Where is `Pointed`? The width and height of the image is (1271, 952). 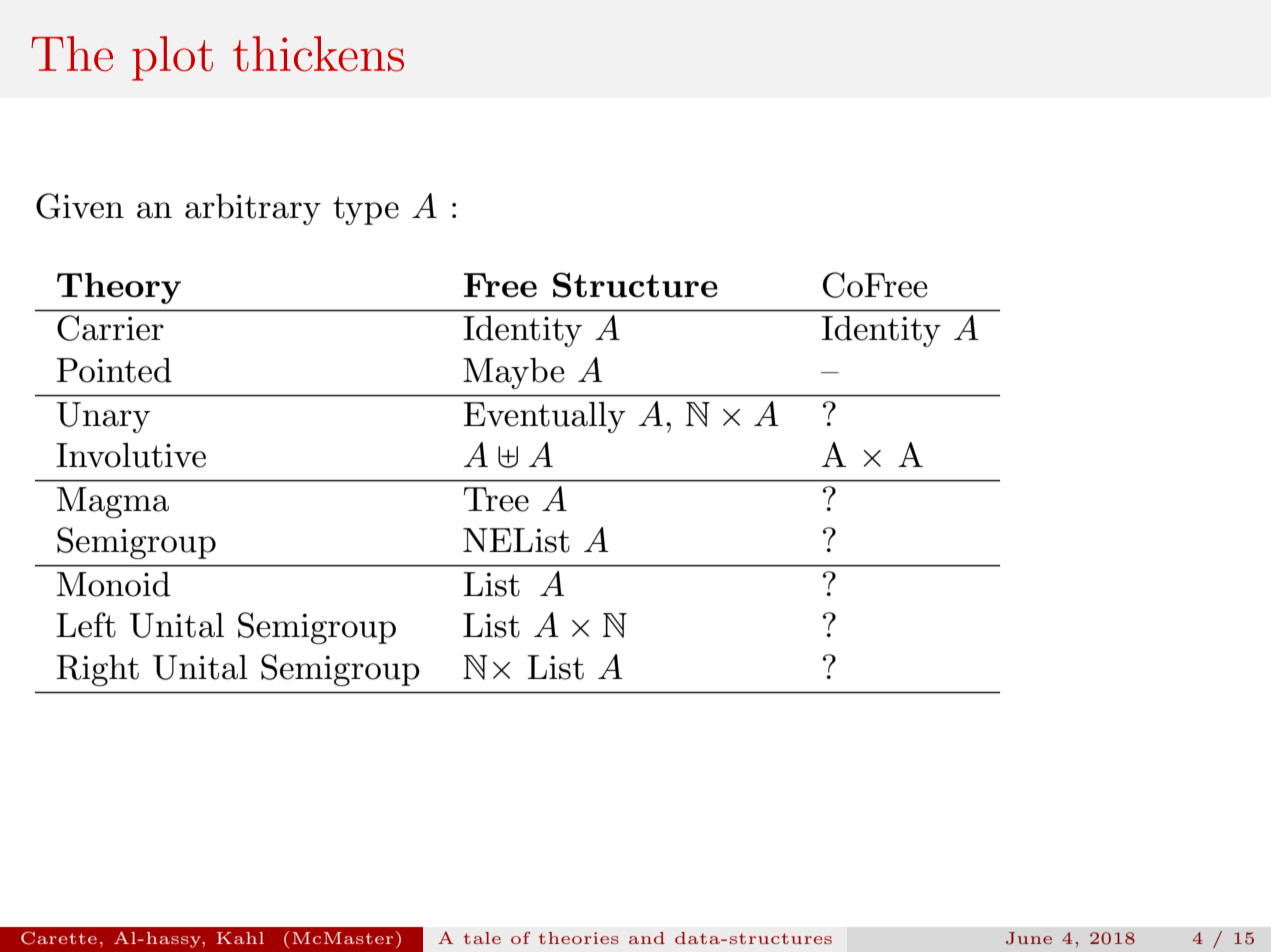
Pointed is located at coordinates (114, 370).
